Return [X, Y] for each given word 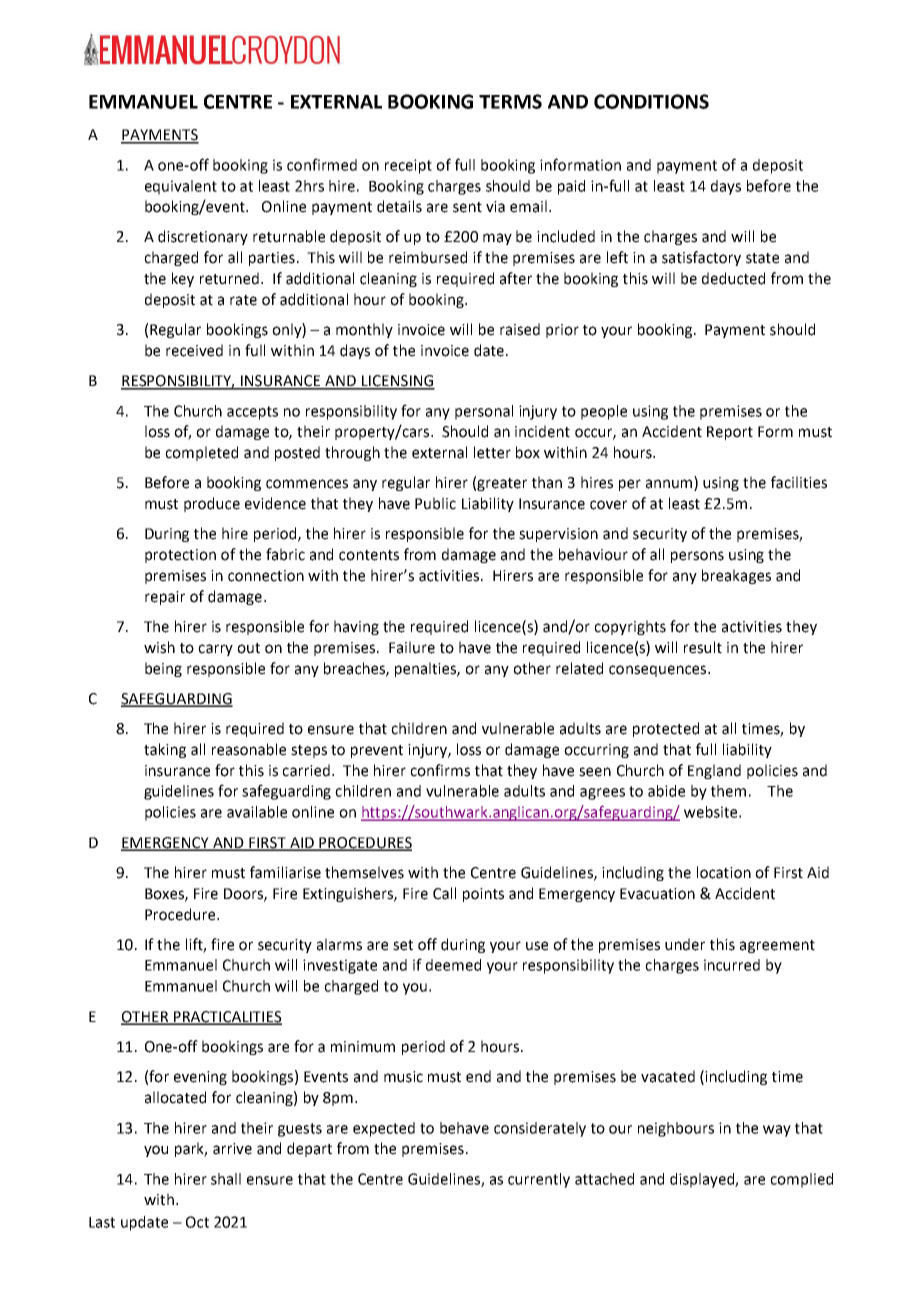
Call [444, 893]
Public [435, 503]
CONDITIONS [651, 101]
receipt [408, 166]
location [724, 872]
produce [212, 504]
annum [670, 485]
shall [226, 1179]
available [257, 812]
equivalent [181, 187]
